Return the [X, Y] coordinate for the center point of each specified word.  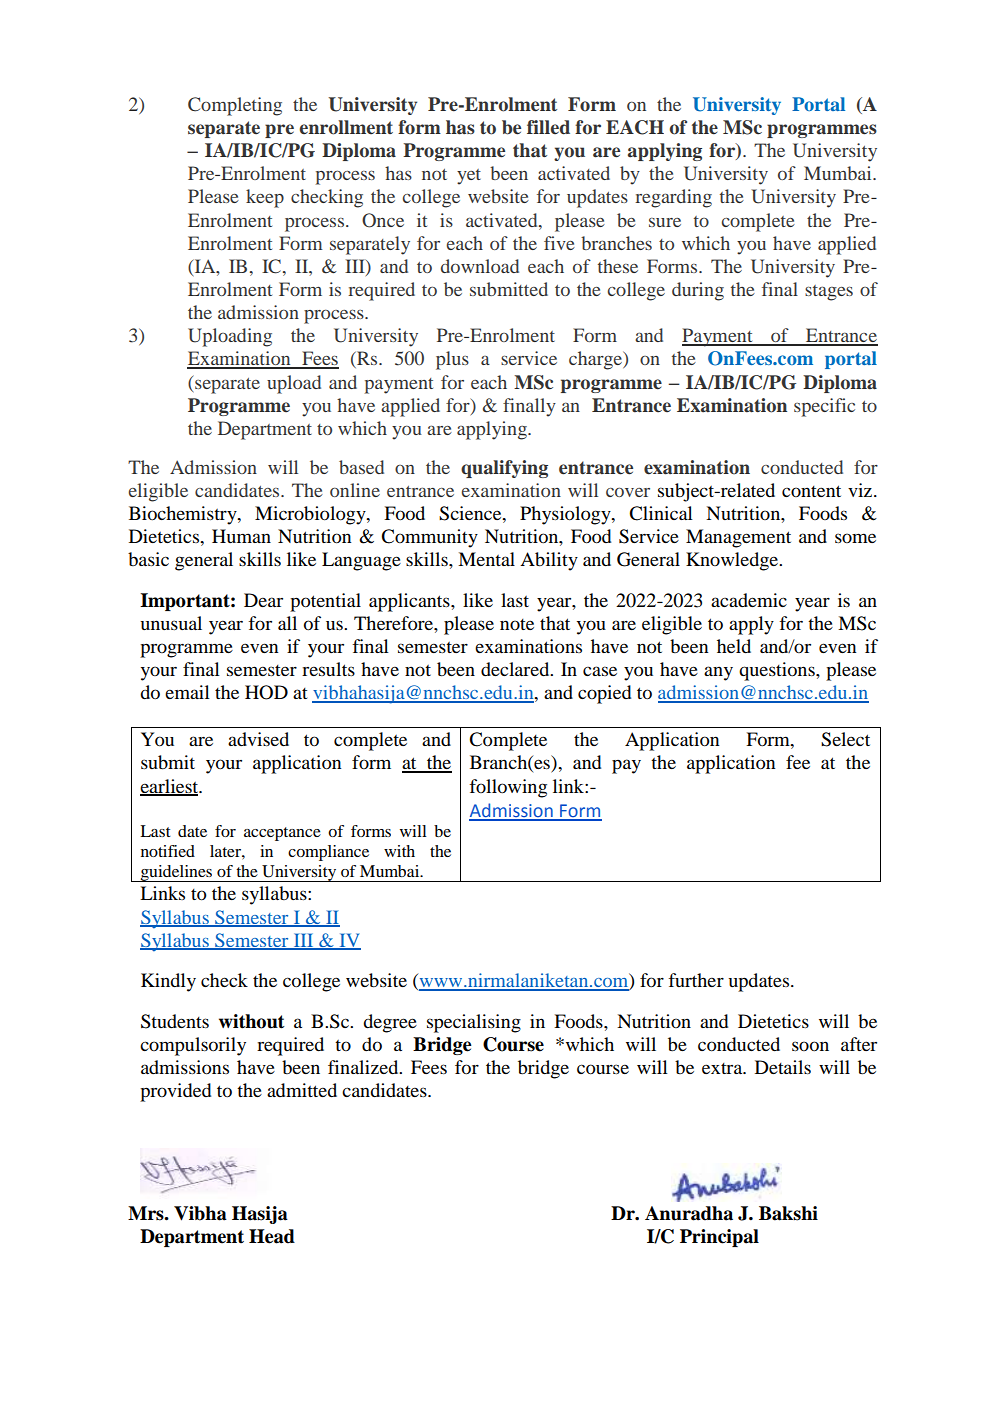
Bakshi [788, 1213]
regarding [673, 198]
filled [548, 127]
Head [272, 1236]
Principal [719, 1238]
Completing [235, 106]
